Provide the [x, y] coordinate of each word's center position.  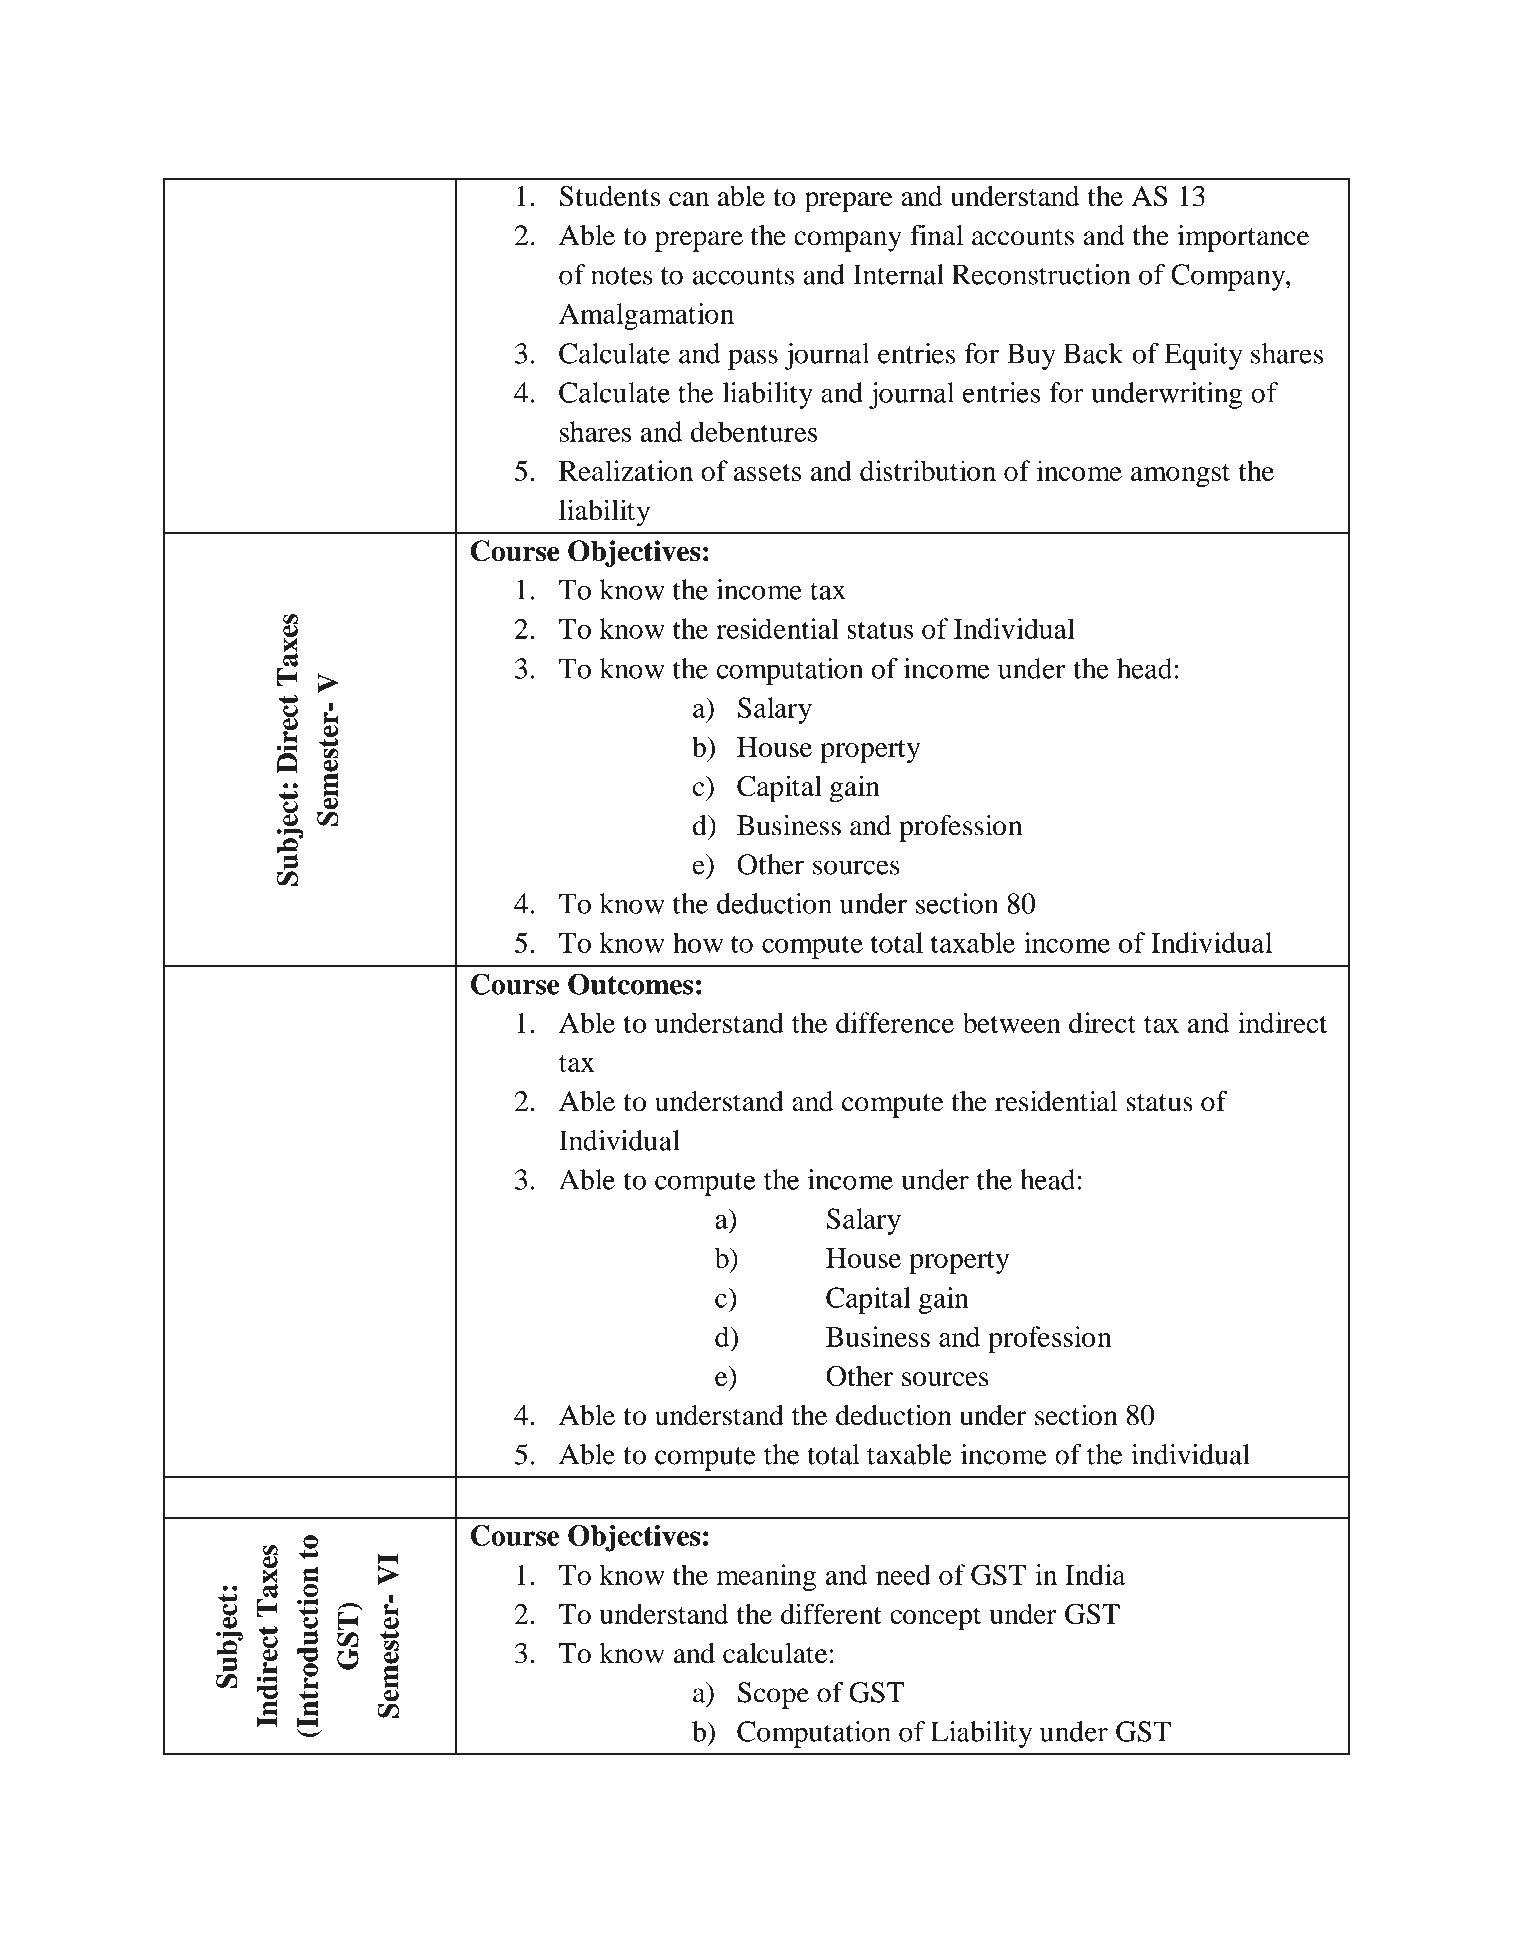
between [1012, 1022]
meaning [766, 1577]
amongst [1180, 475]
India [1095, 1574]
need [903, 1574]
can [689, 199]
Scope [773, 1695]
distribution [928, 470]
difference [895, 1022]
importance [1243, 238]
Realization [626, 470]
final [936, 235]
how [698, 942]
